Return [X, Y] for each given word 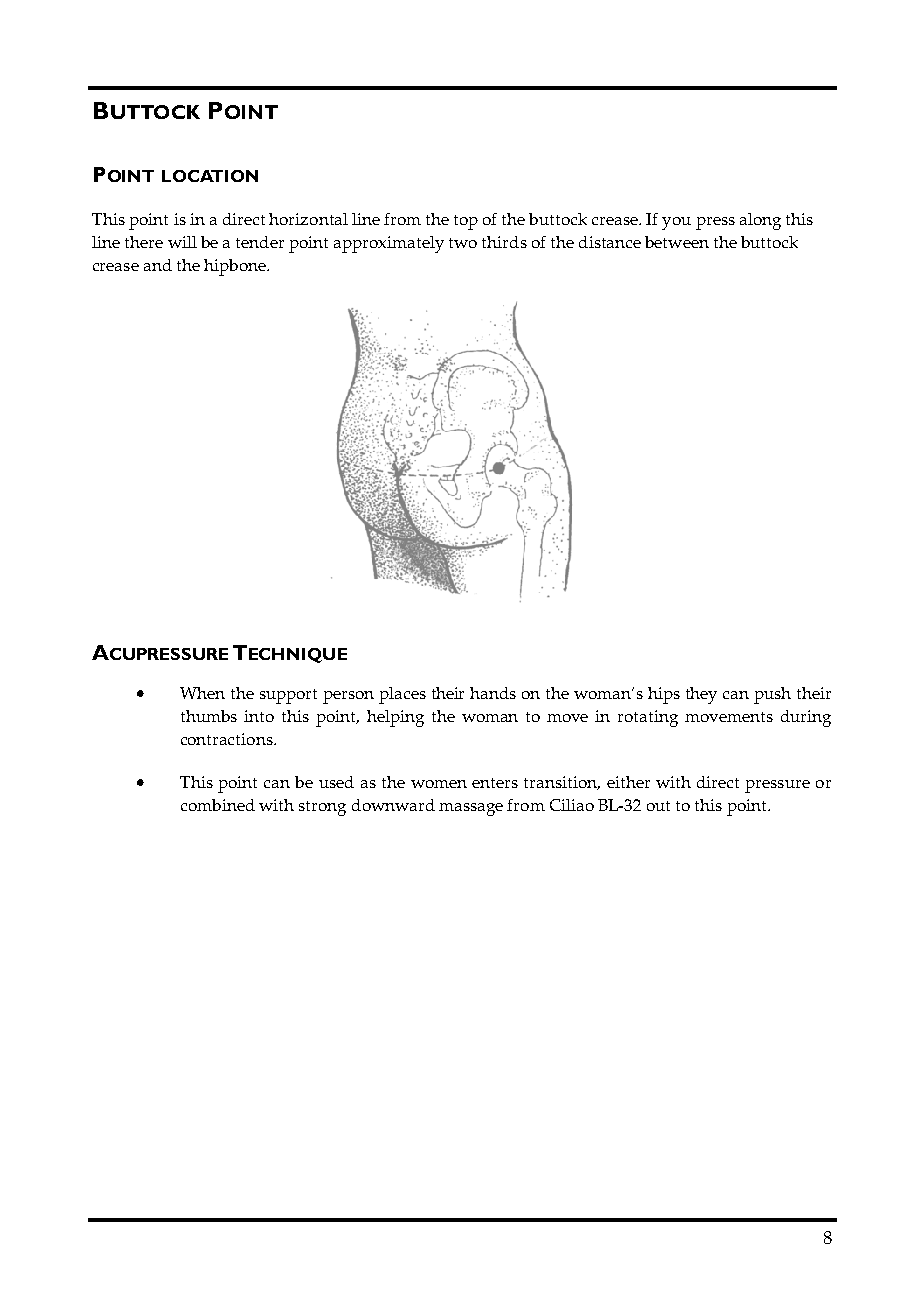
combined [218, 805]
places [402, 695]
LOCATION [210, 176]
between [677, 242]
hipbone [236, 267]
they [701, 695]
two [463, 243]
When [202, 693]
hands [493, 693]
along [760, 221]
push [772, 695]
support [288, 696]
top [466, 222]
